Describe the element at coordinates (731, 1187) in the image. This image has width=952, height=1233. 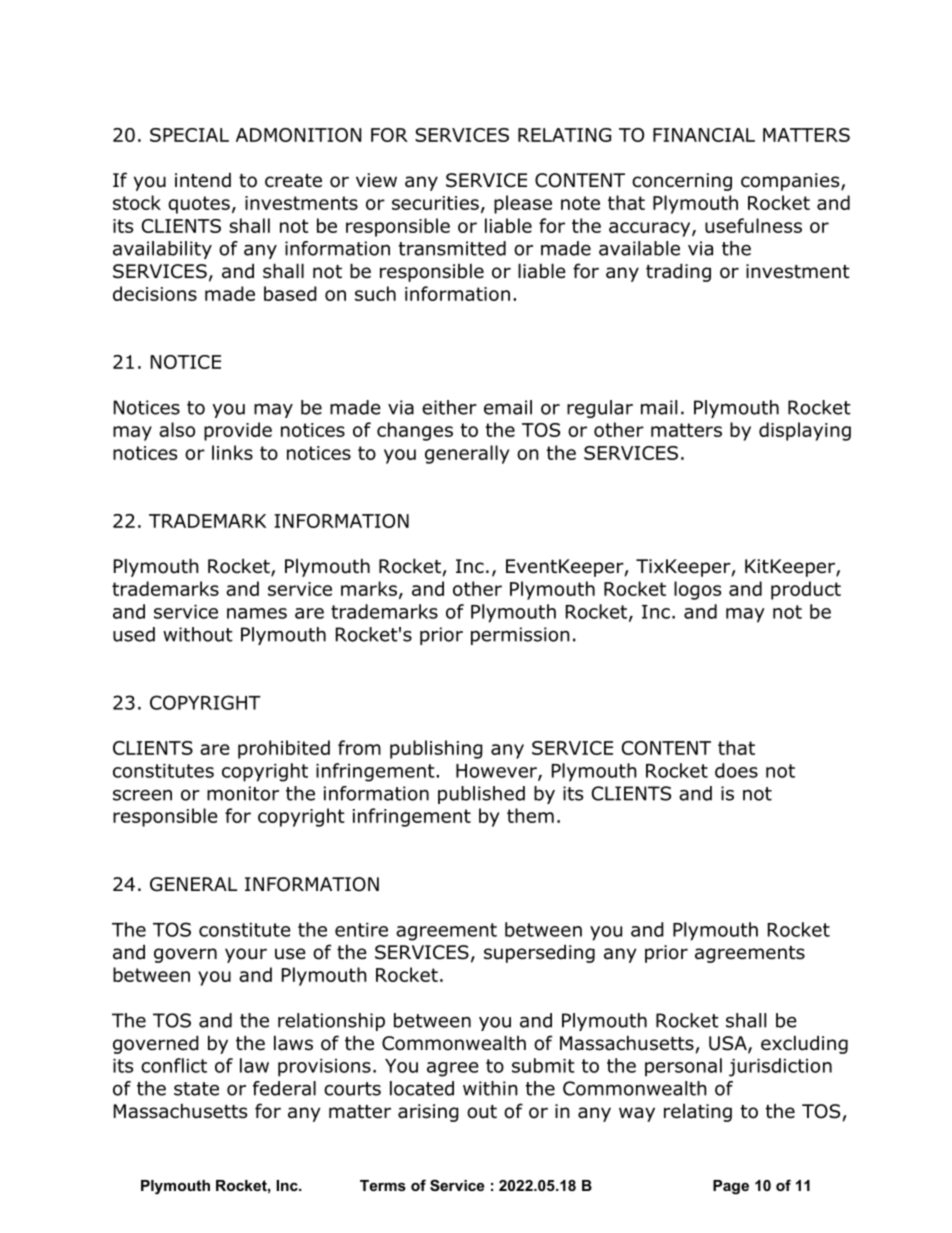
I see `Page` at that location.
